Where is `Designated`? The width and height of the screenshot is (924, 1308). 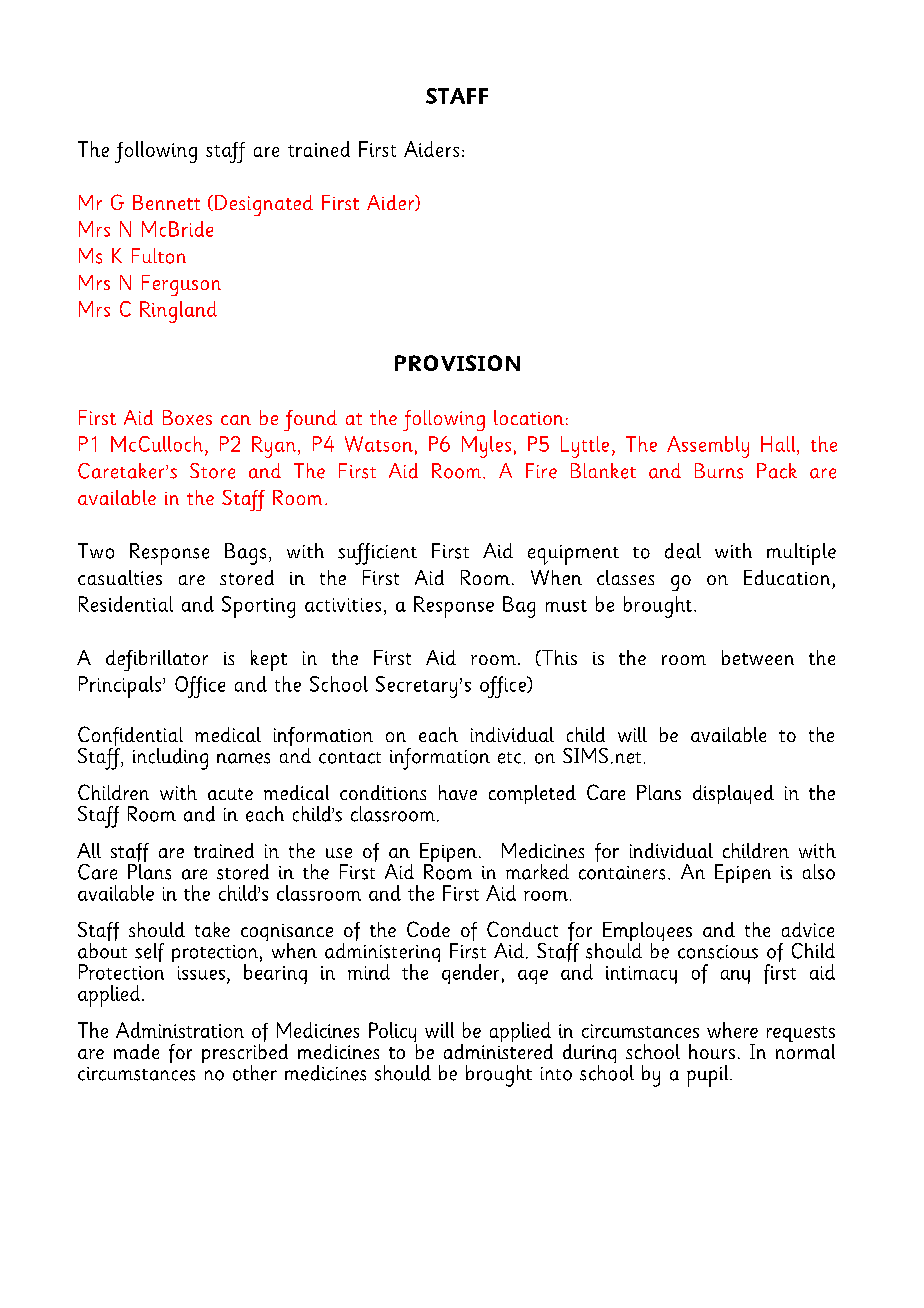
Designated is located at coordinates (264, 205).
